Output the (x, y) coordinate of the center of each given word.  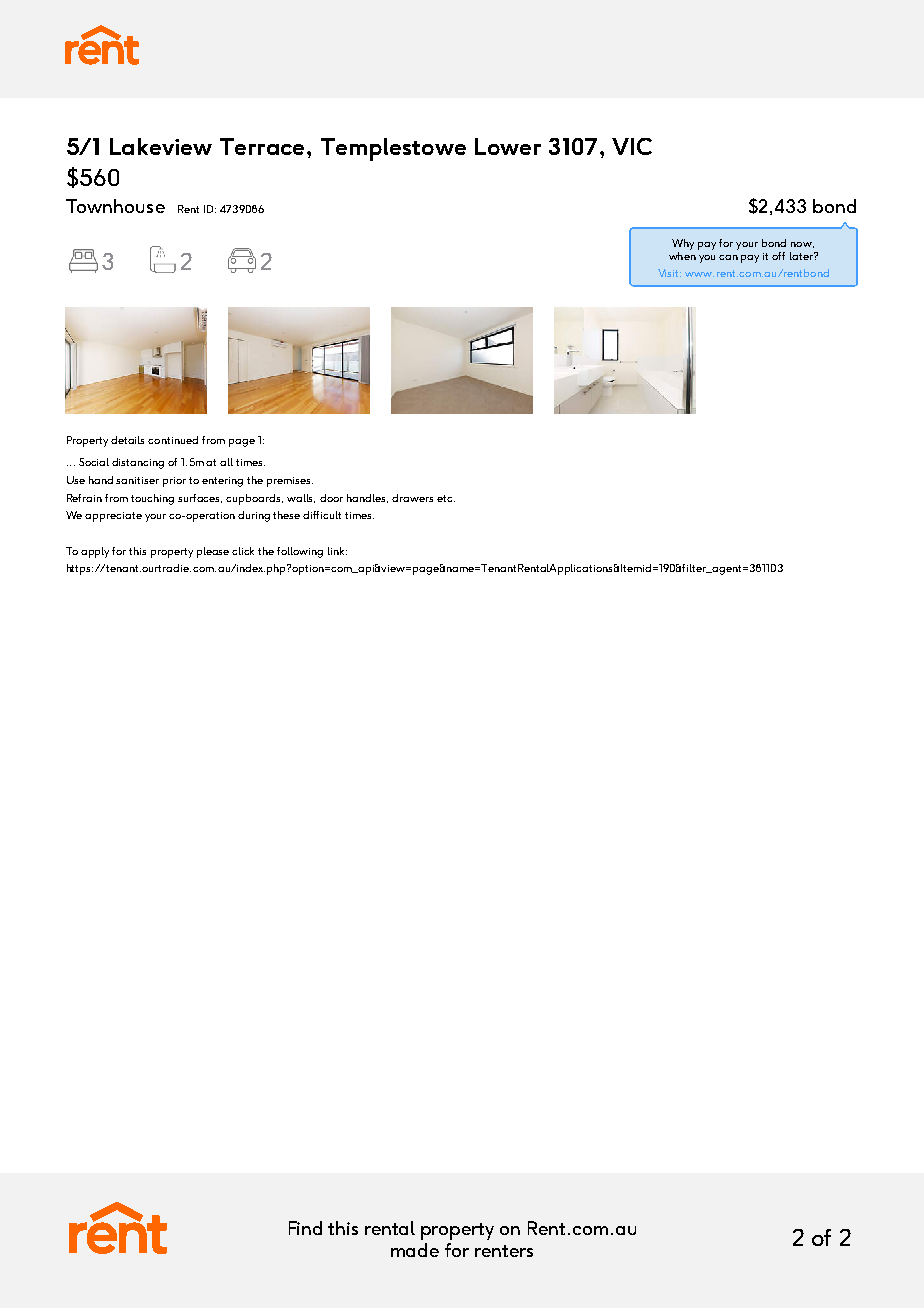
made (415, 1250)
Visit (669, 273)
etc (446, 498)
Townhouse (115, 206)
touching (152, 499)
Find (305, 1228)
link (337, 551)
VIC (632, 146)
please (213, 552)
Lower (508, 146)
